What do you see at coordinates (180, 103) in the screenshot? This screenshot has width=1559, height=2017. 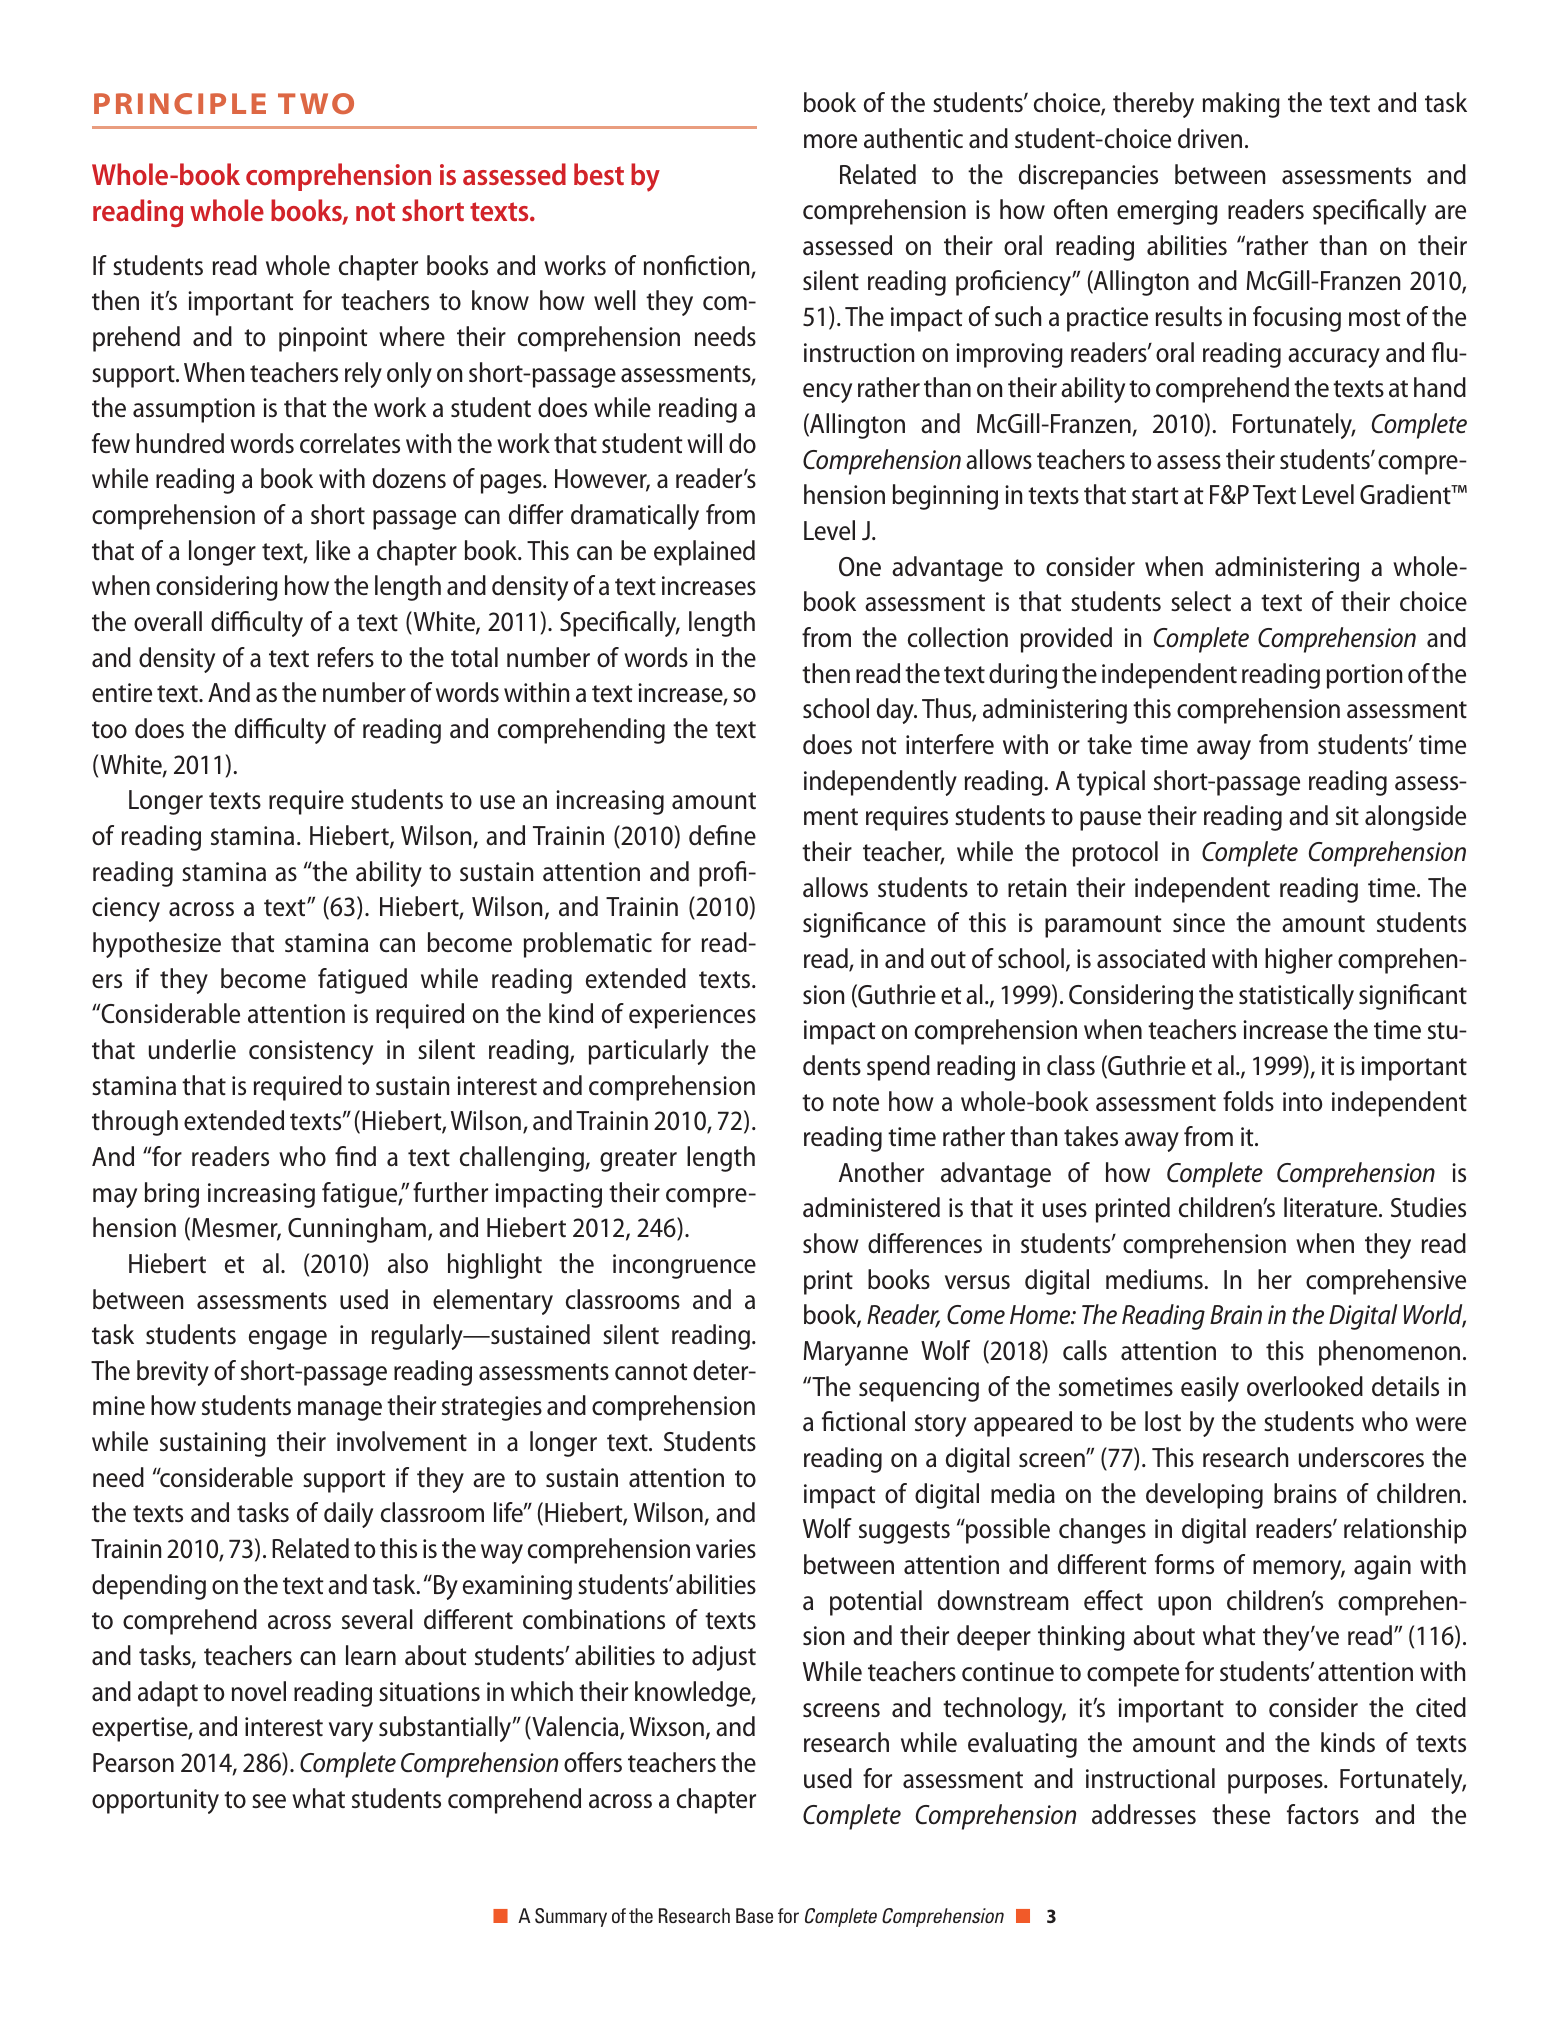 I see `PRINCIPLE` at bounding box center [180, 103].
